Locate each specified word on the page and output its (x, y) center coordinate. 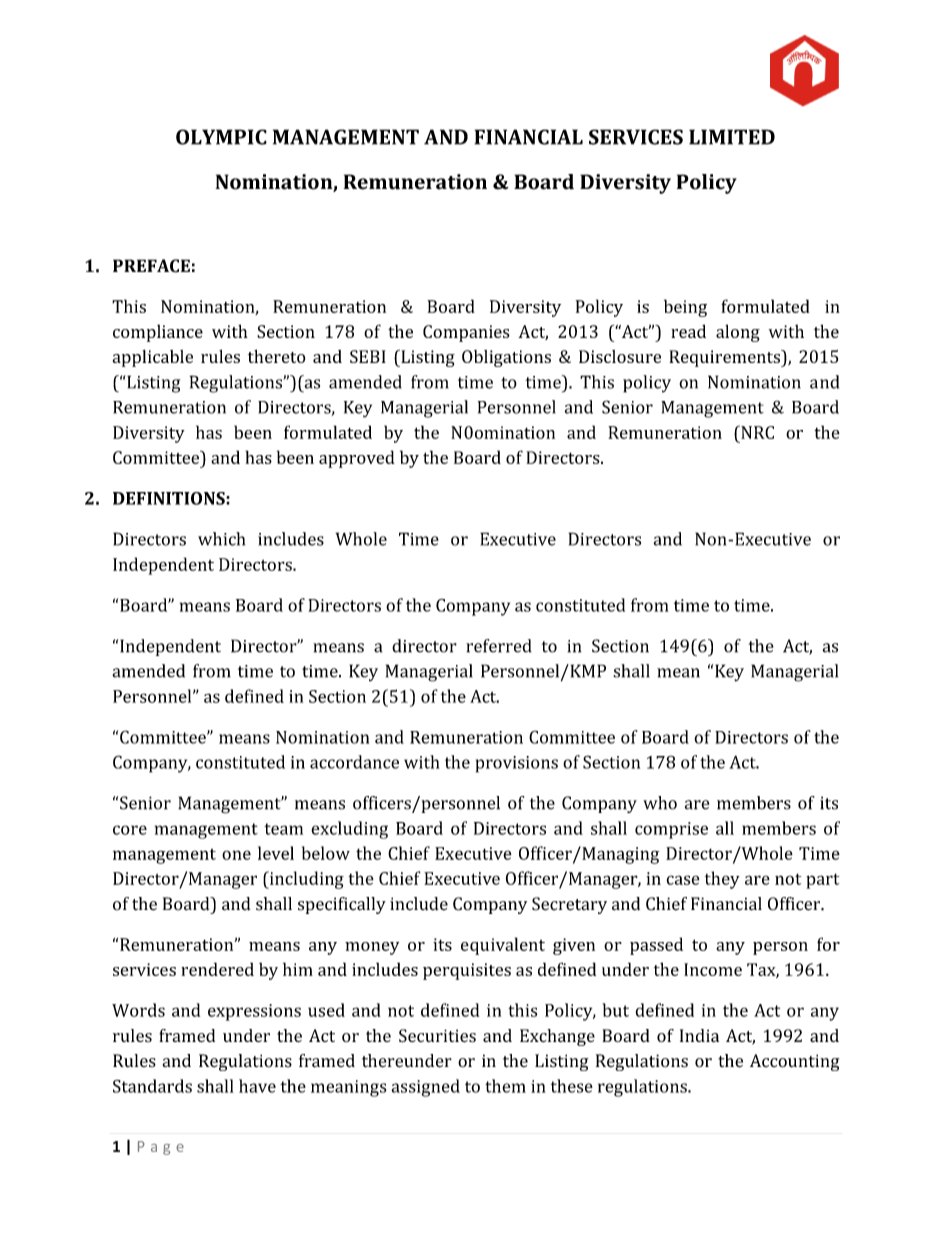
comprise (671, 830)
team (283, 829)
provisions (517, 764)
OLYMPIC (221, 137)
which (221, 539)
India (699, 1035)
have (257, 1086)
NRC (756, 432)
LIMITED (732, 137)
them (505, 1086)
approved (357, 459)
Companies (466, 333)
